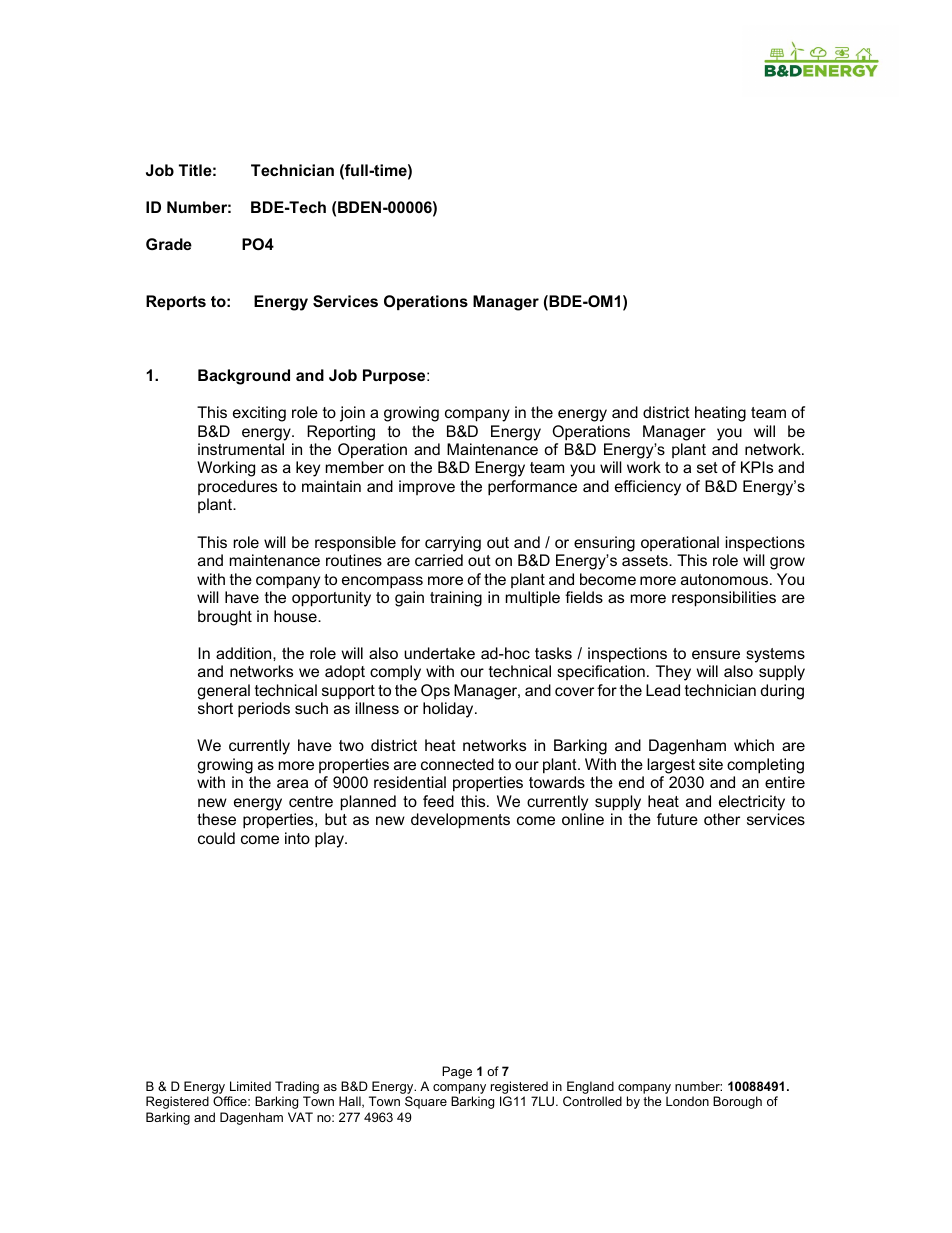 The image size is (952, 1233). I want to click on Limited, so click(250, 1086).
